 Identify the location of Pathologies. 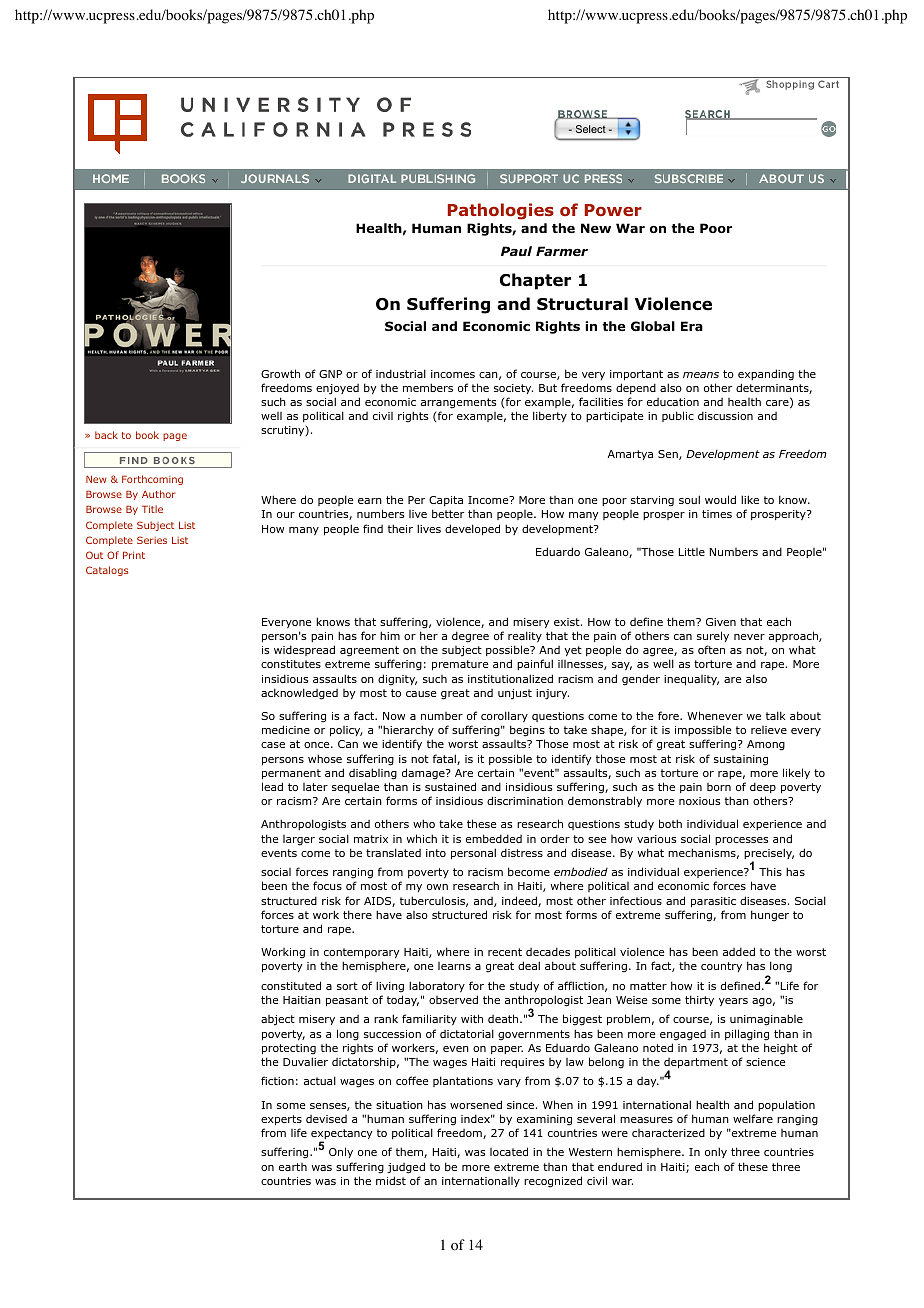
(501, 211).
